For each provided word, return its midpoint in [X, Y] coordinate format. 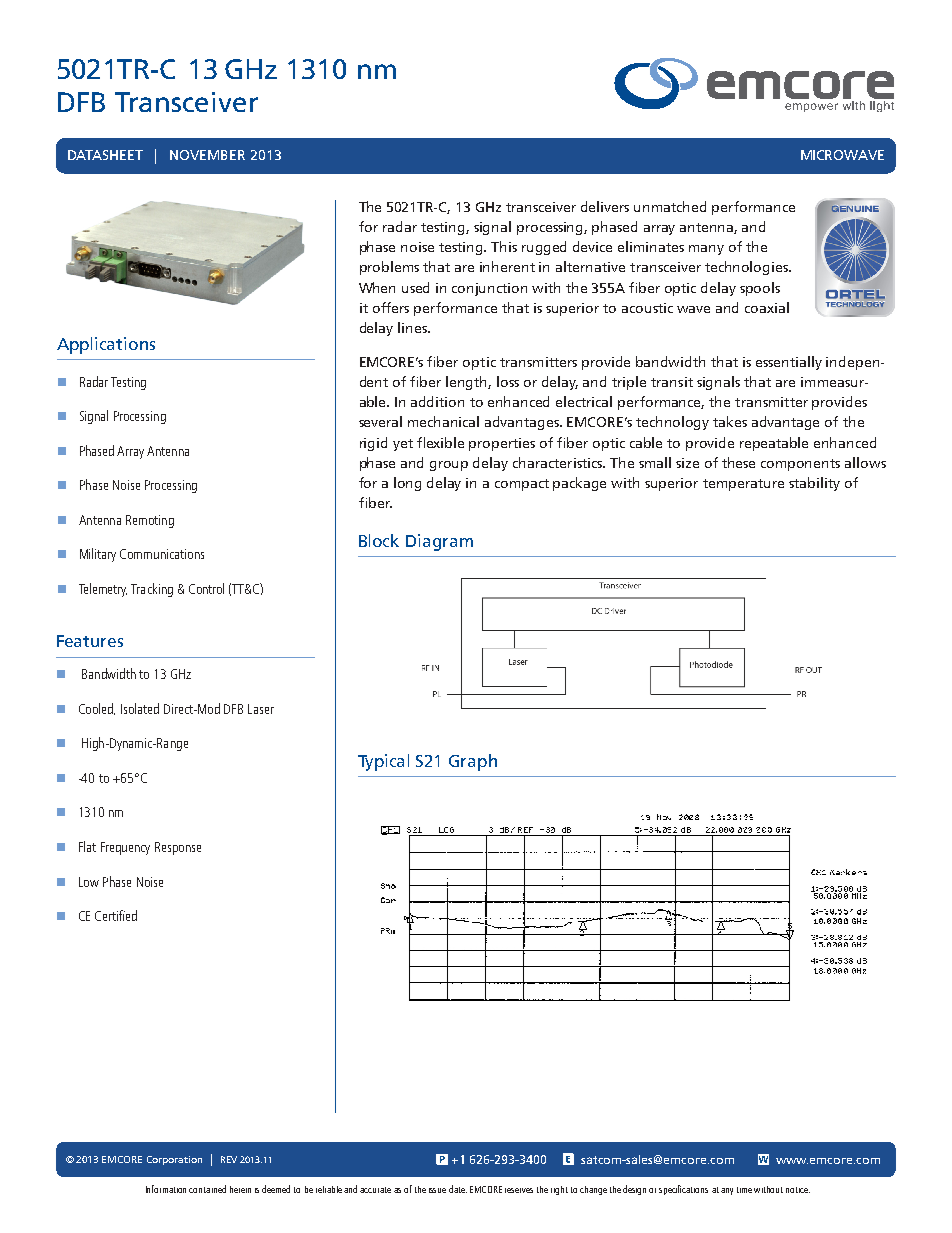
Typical [383, 762]
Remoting [150, 521]
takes [730, 421]
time [744, 1190]
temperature [743, 485]
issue [437, 1190]
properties [502, 444]
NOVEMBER [207, 155]
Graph [473, 762]
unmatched [670, 206]
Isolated [140, 708]
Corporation [174, 1160]
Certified [116, 915]
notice [798, 1190]
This [504, 246]
